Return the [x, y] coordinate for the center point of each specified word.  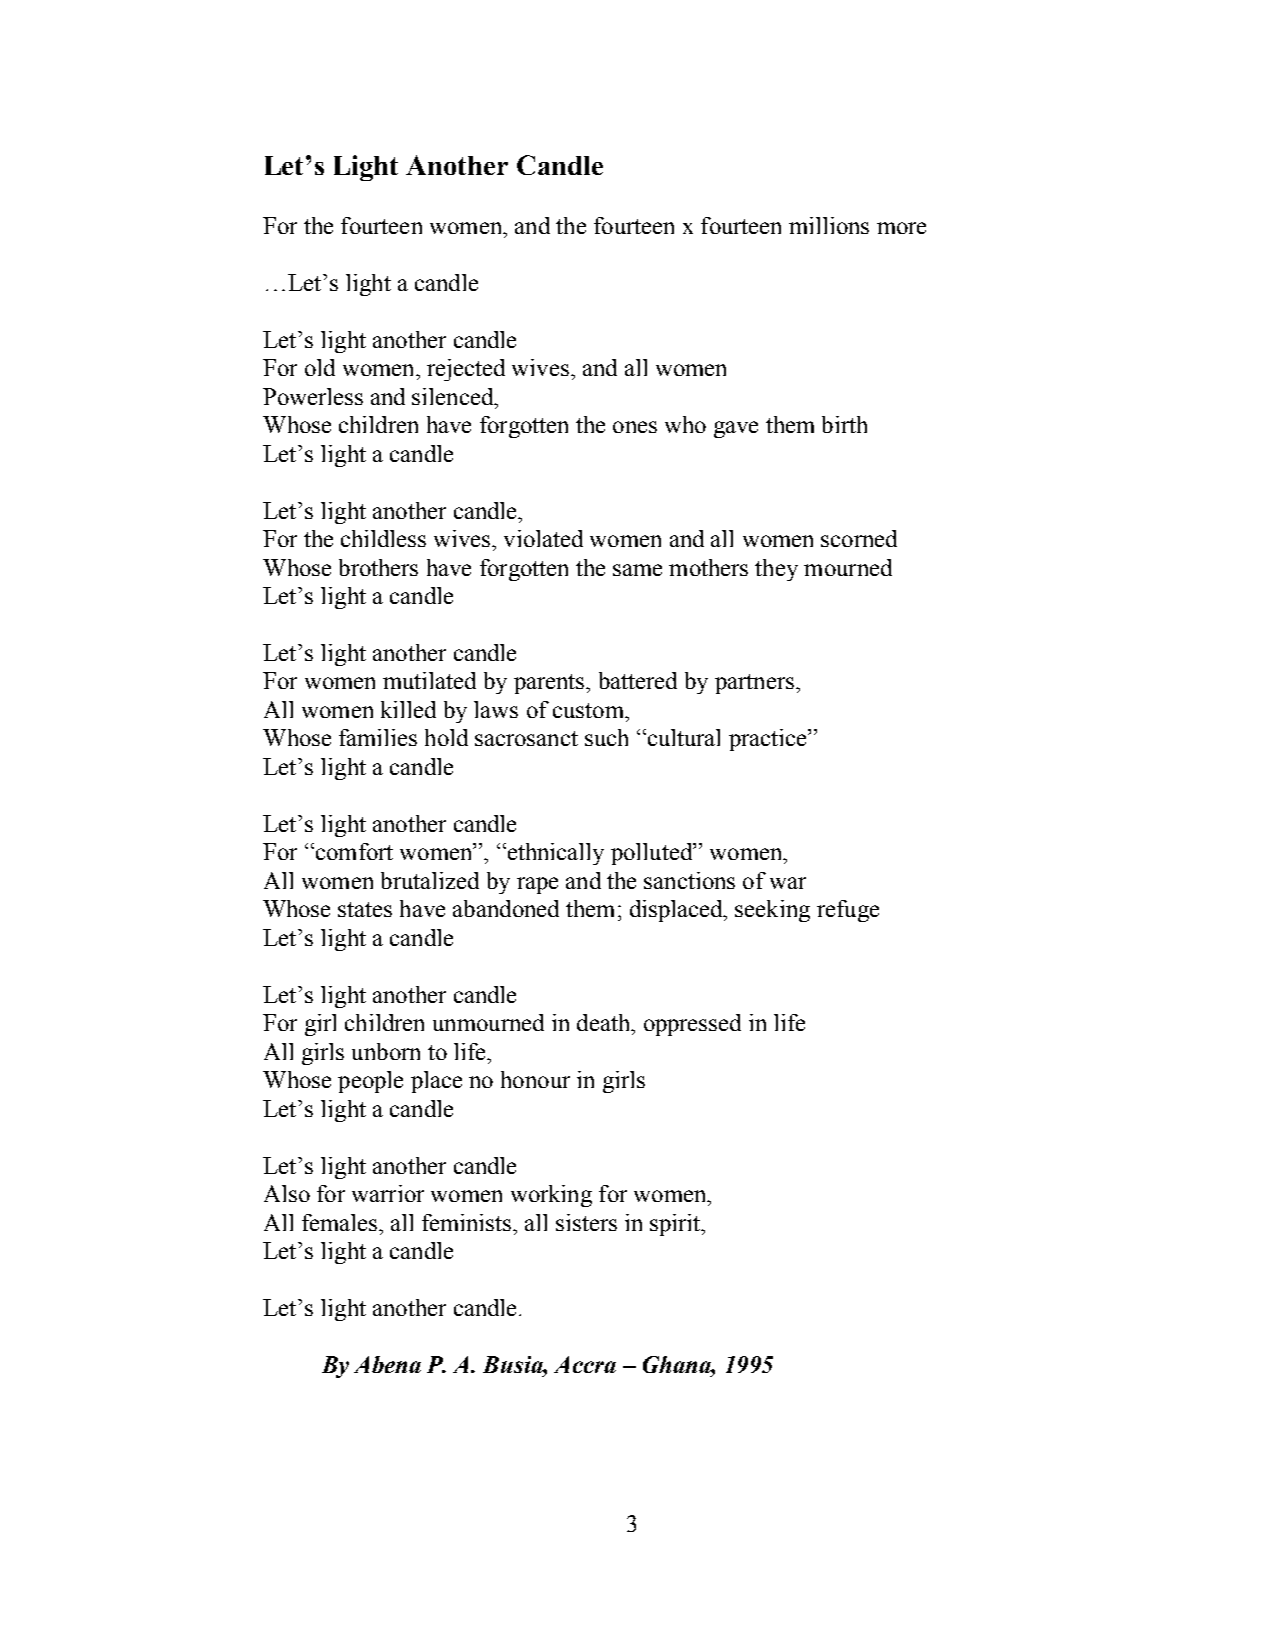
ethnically [554, 854]
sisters [586, 1222]
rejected [466, 370]
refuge [848, 911]
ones [635, 427]
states [365, 909]
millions [829, 225]
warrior [388, 1193]
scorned [859, 538]
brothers [378, 567]
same [637, 570]
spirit [676, 1225]
